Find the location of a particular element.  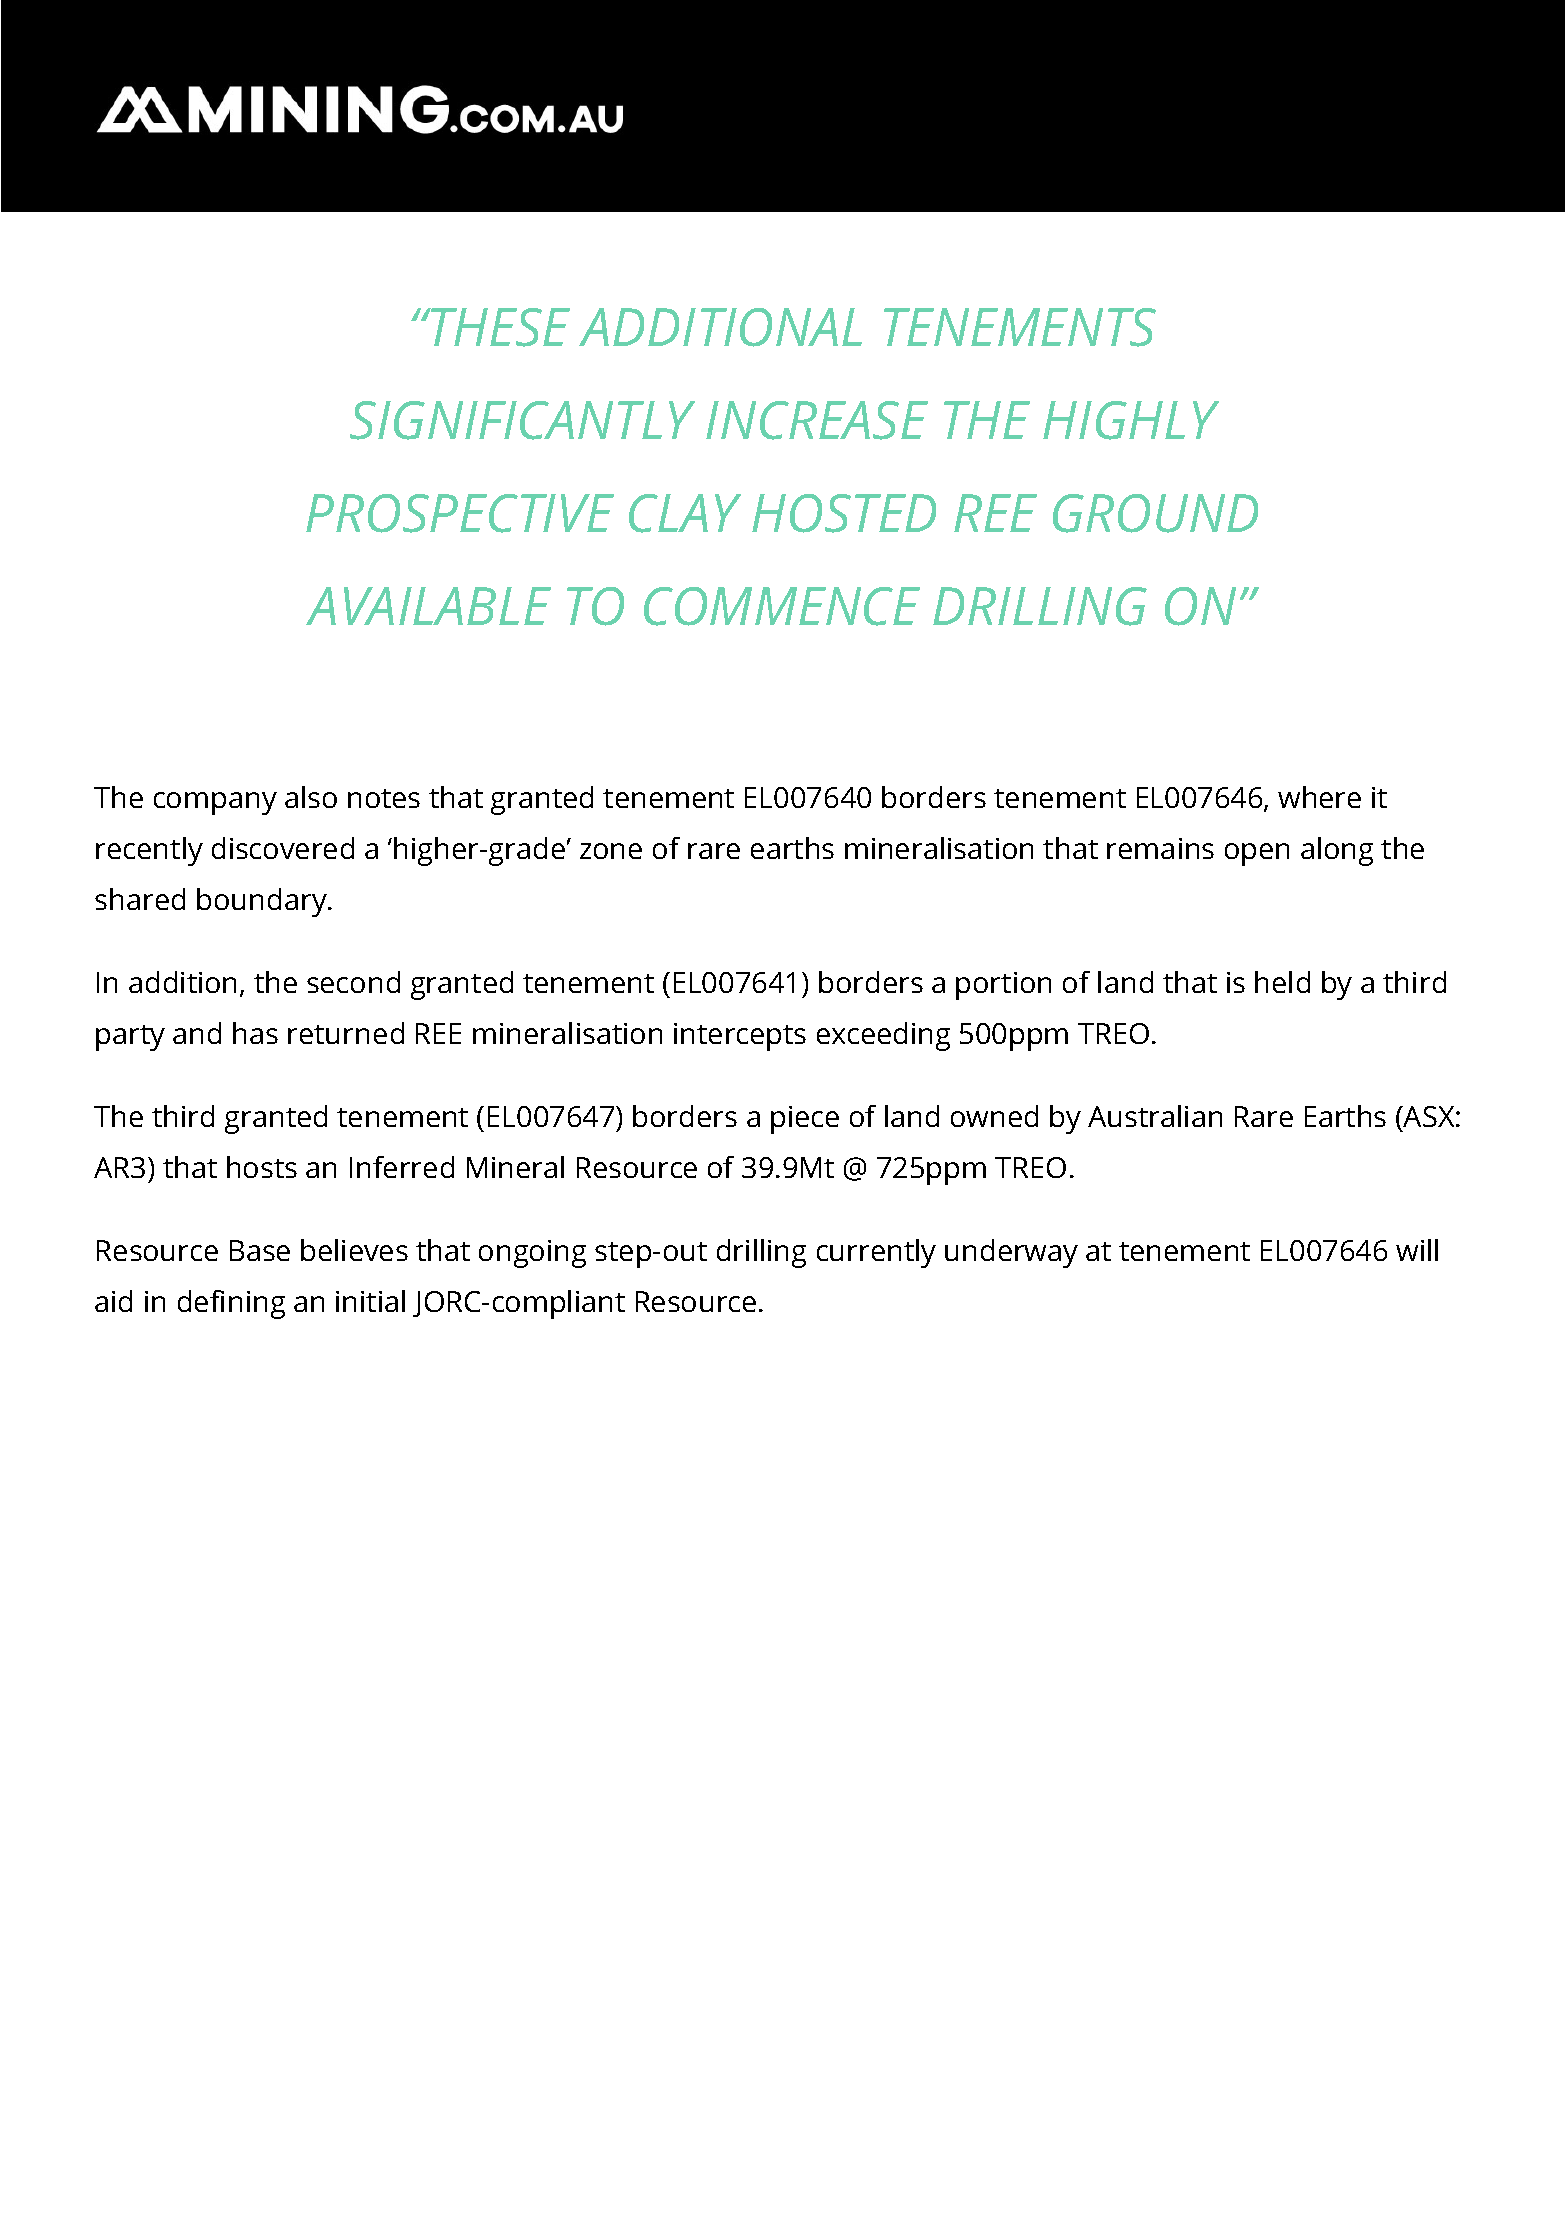

company is located at coordinates (215, 803).
